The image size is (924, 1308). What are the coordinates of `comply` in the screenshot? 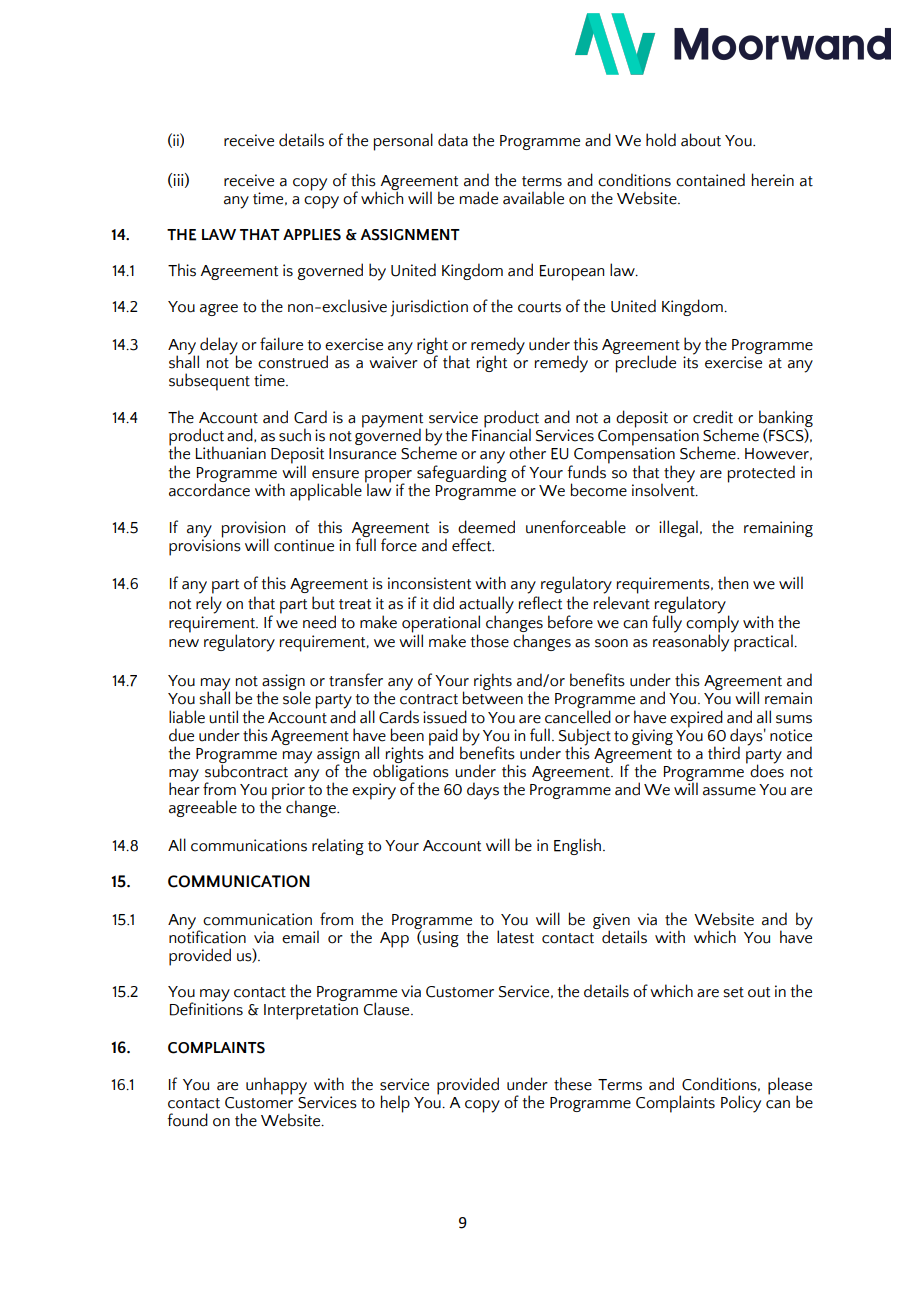 It's located at (712, 624).
